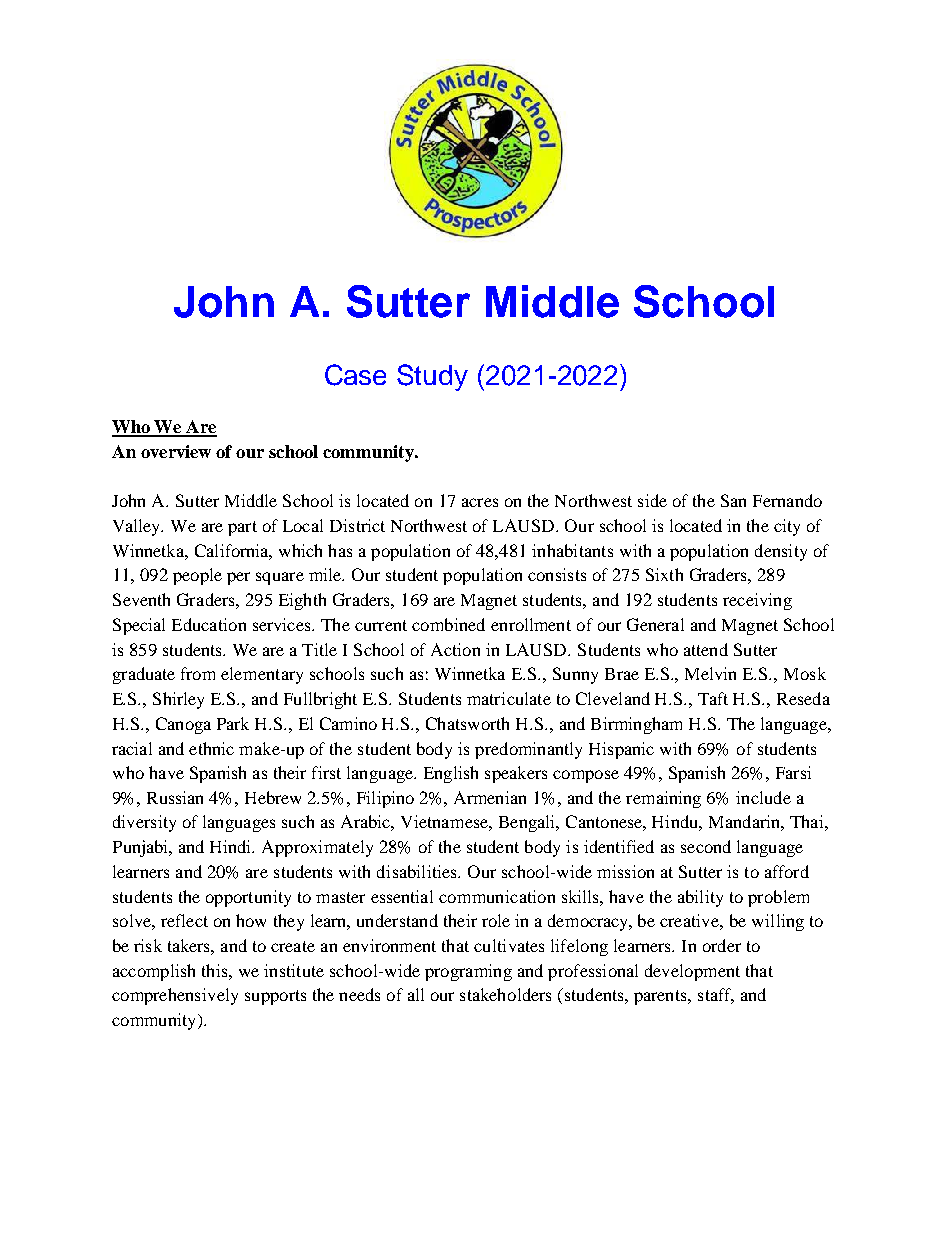 The image size is (952, 1233). I want to click on San, so click(733, 500).
